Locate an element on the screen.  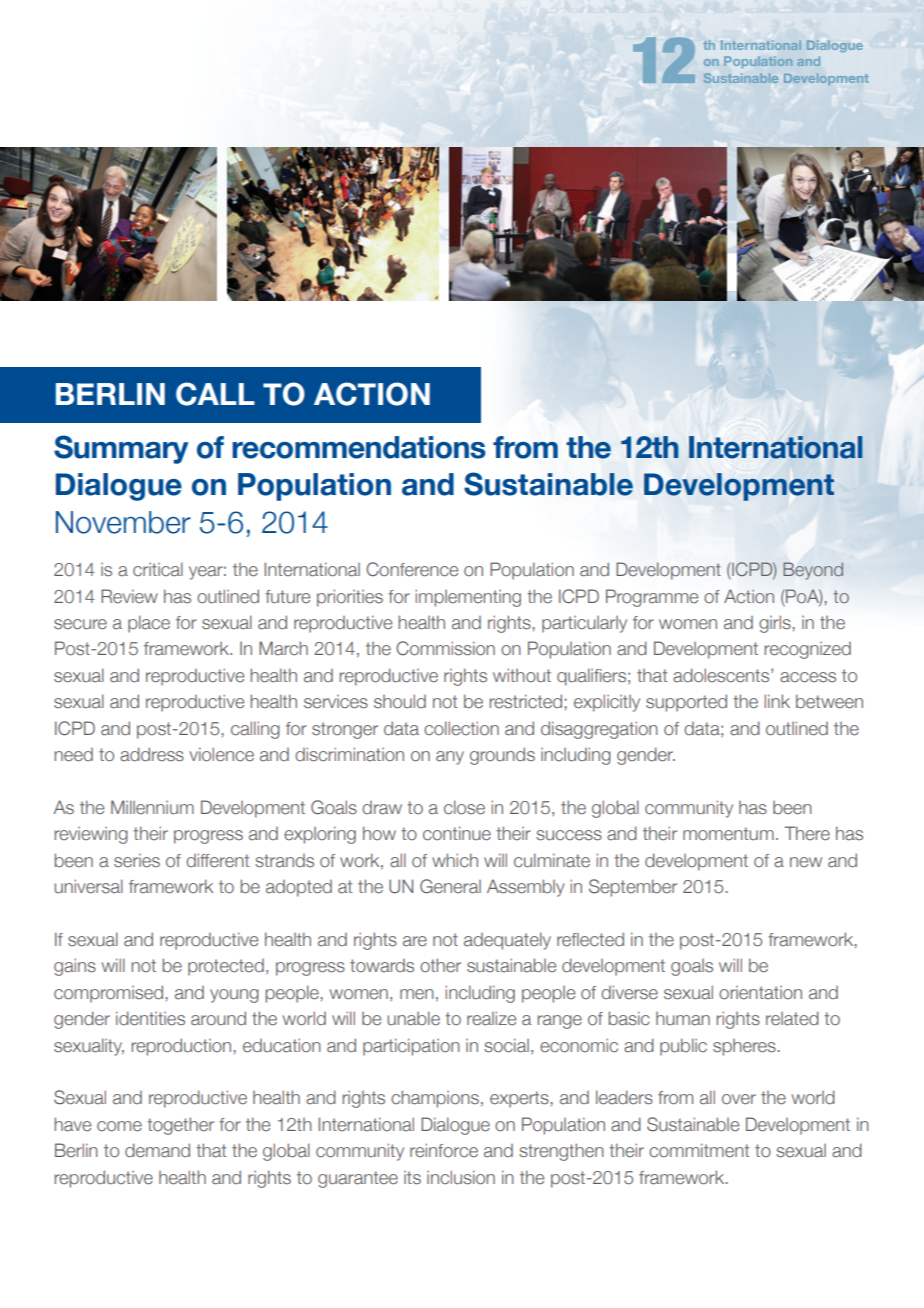
Summary is located at coordinates (121, 449).
